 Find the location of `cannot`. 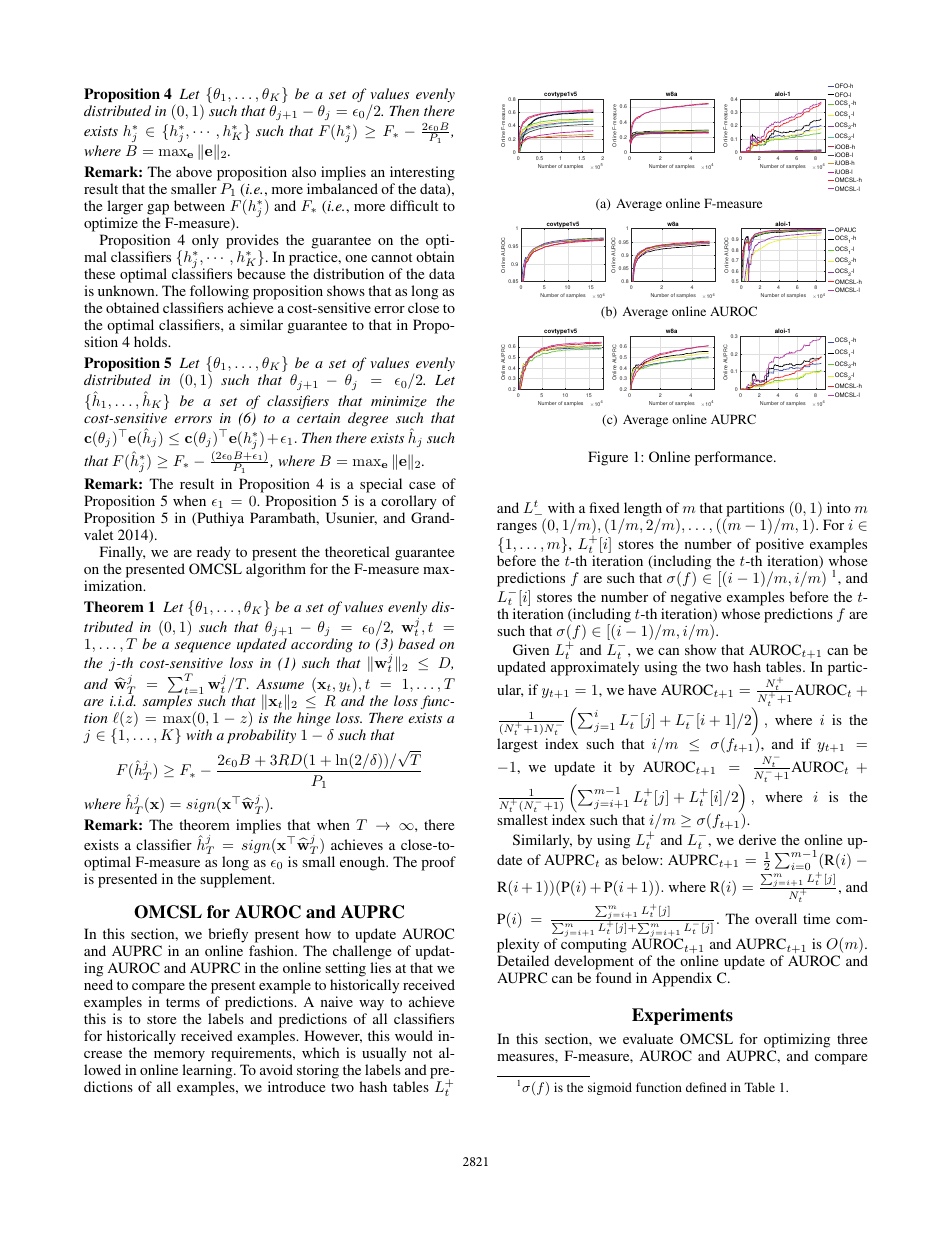

cannot is located at coordinates (391, 257).
